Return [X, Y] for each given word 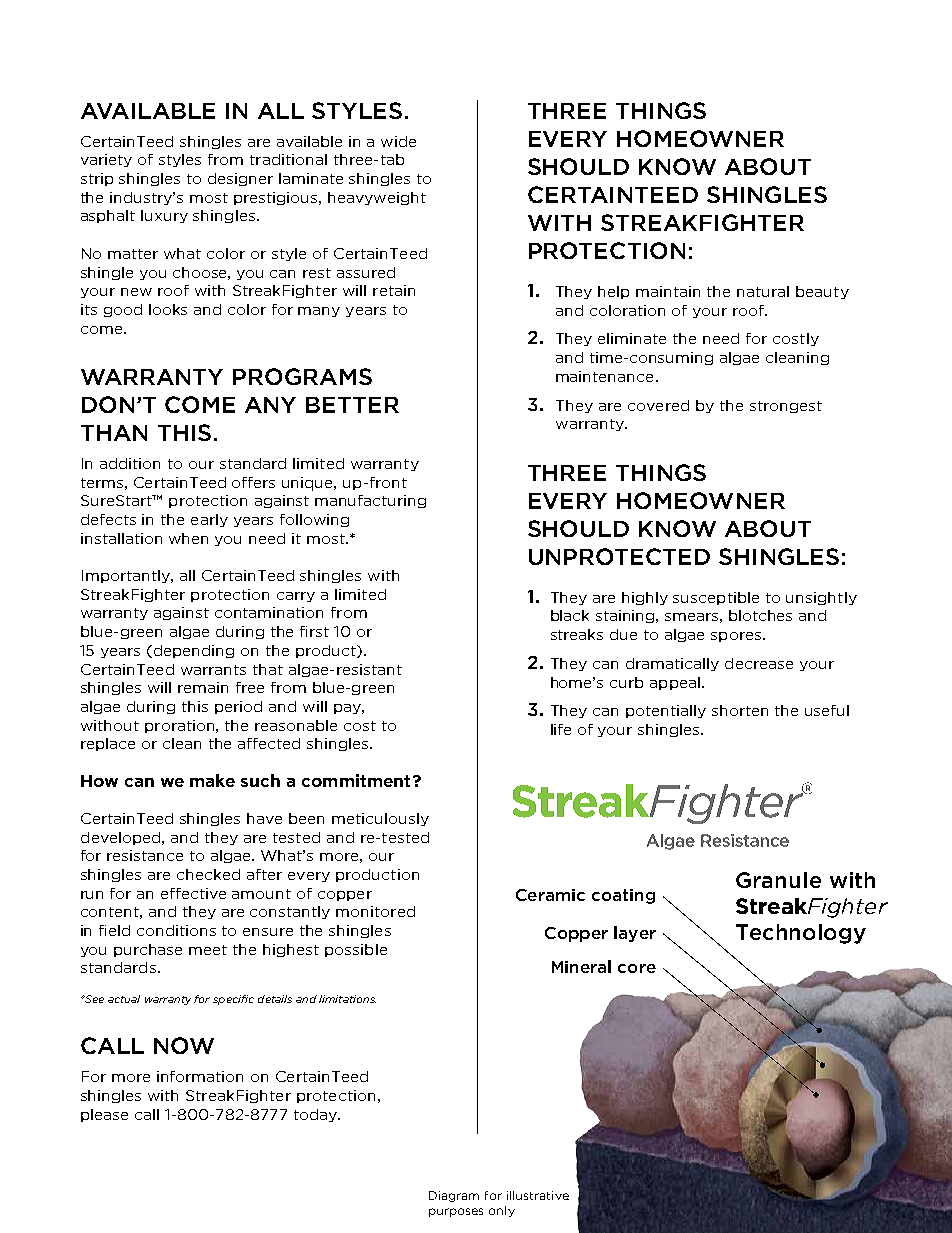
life [561, 729]
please [104, 1115]
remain [203, 687]
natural [763, 291]
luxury [164, 216]
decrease [759, 663]
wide [398, 141]
